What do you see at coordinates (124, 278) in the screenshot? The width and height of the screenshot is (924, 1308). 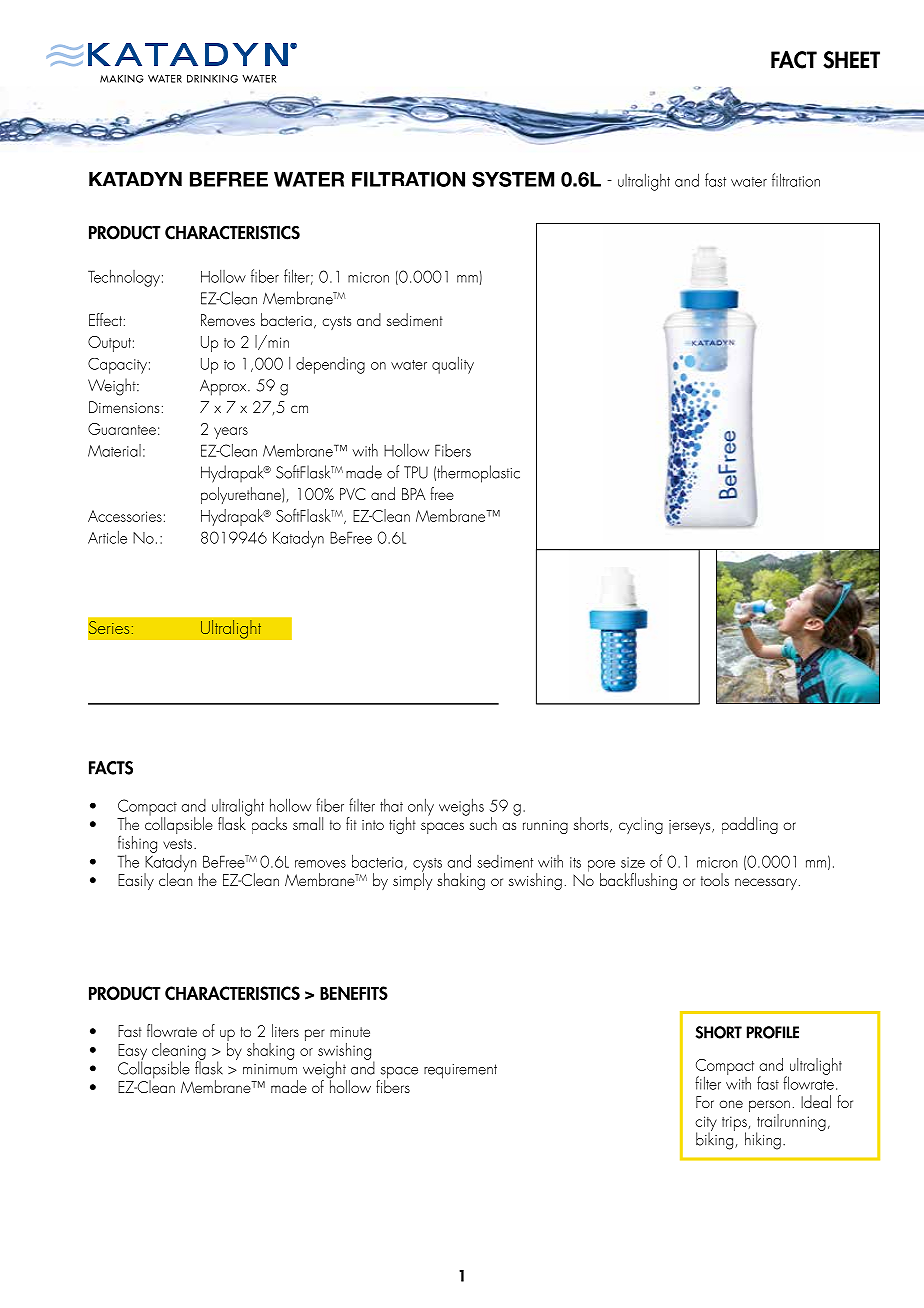 I see `Technology` at bounding box center [124, 278].
